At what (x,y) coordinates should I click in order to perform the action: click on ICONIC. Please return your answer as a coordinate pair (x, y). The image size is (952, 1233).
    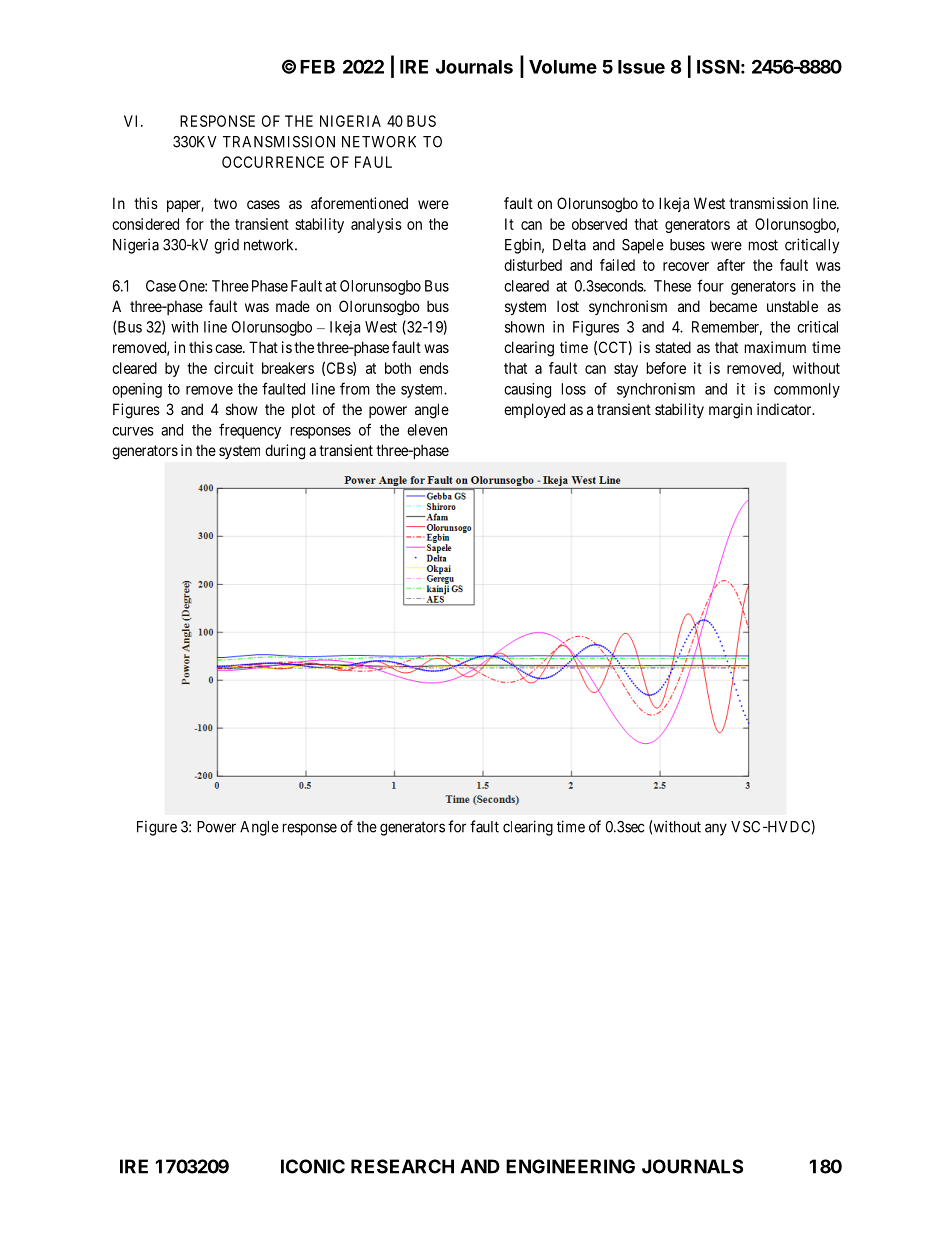
    Looking at the image, I should click on (313, 1166).
